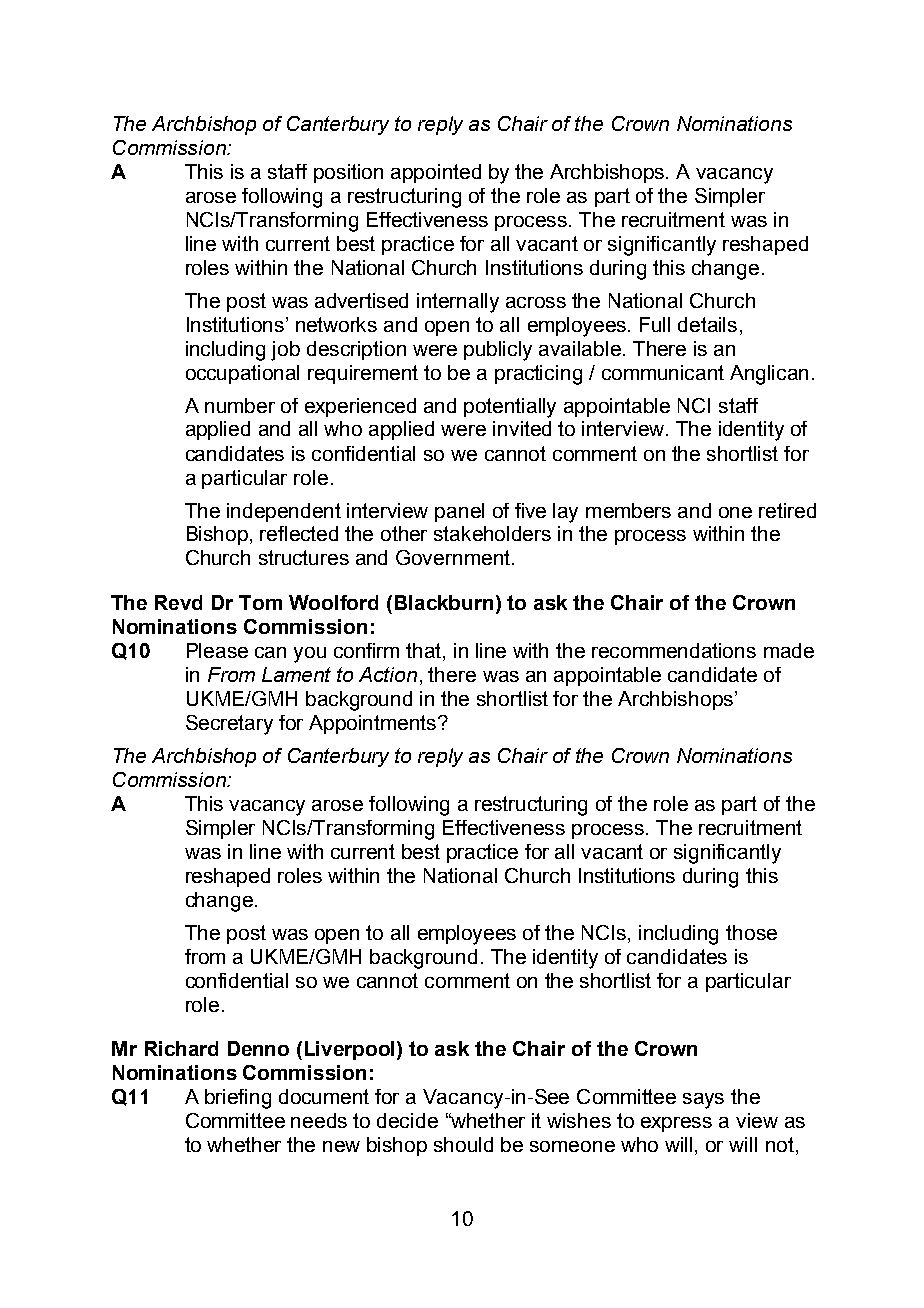 This screenshot has height=1308, width=924. I want to click on details, so click(707, 324).
